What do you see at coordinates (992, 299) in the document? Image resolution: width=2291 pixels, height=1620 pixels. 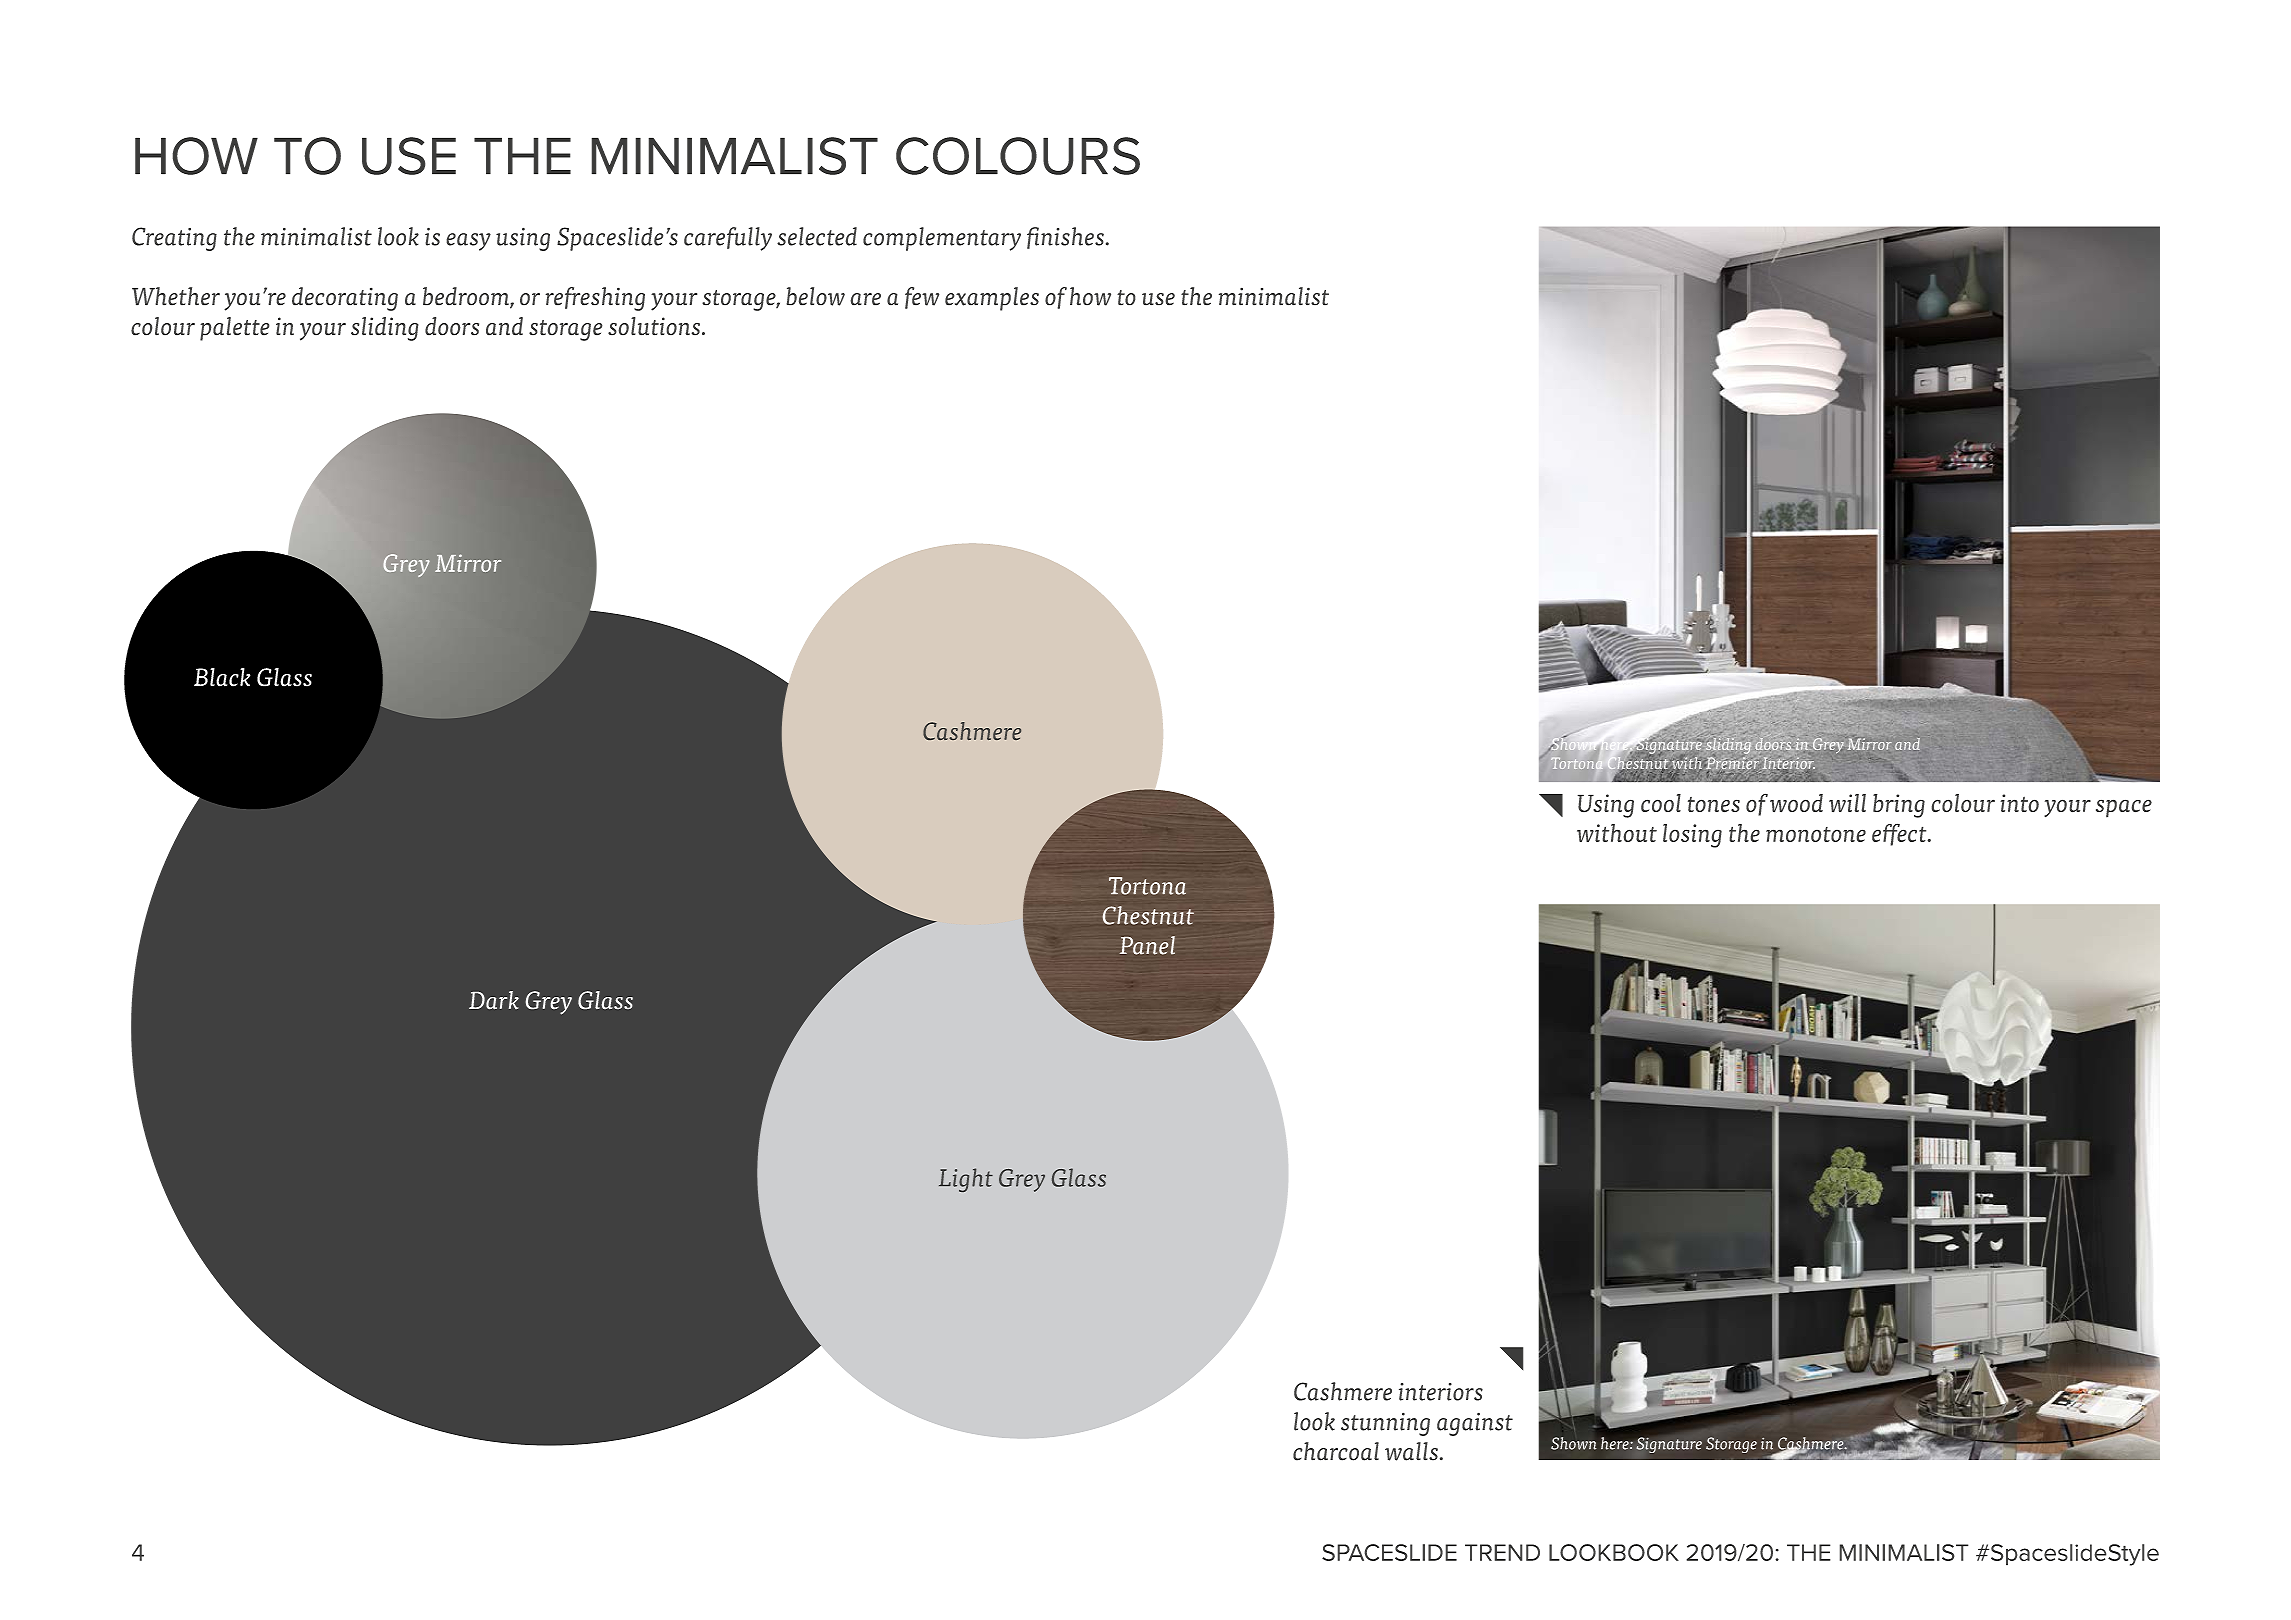 I see `examples` at bounding box center [992, 299].
